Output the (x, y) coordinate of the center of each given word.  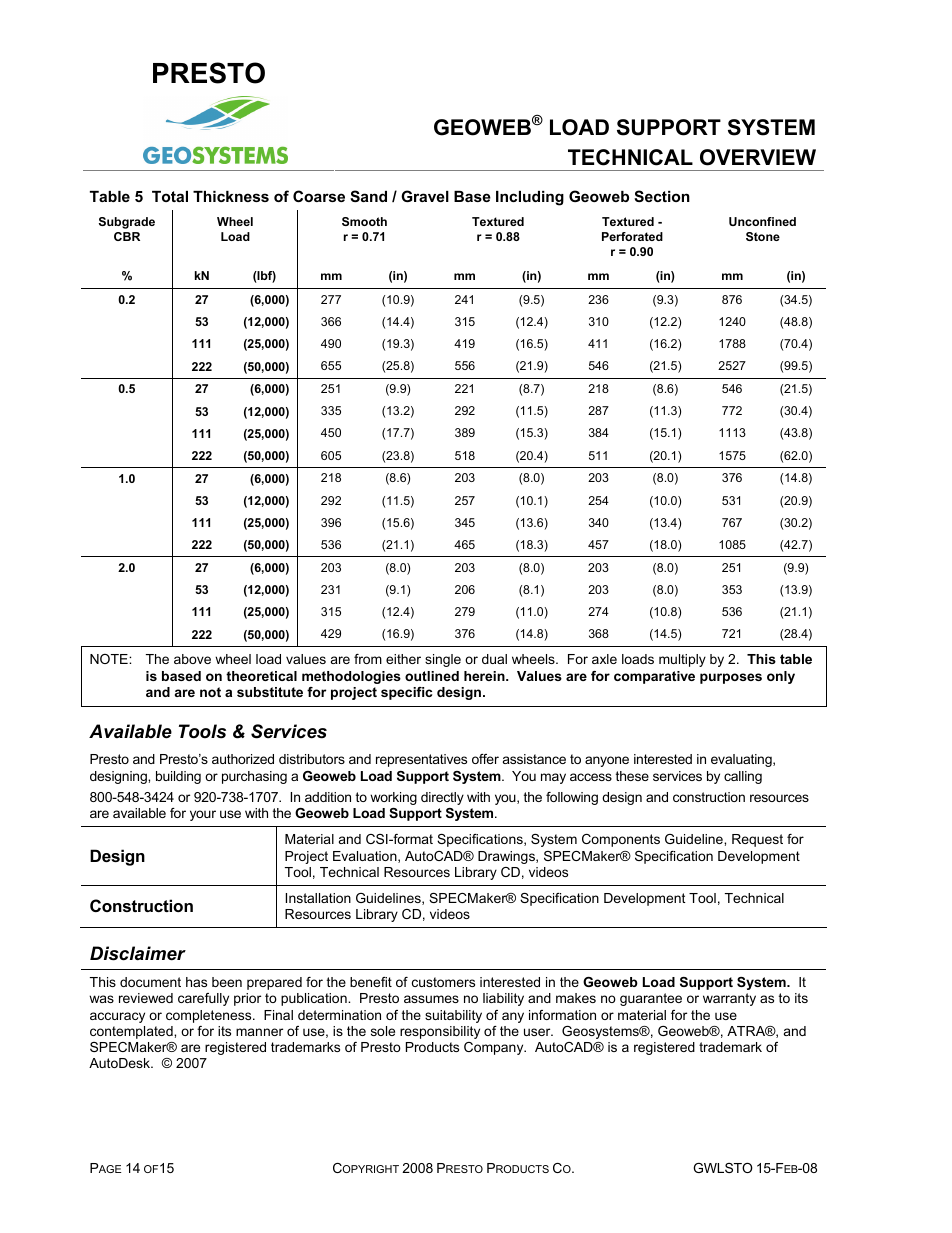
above (192, 659)
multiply (682, 660)
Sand (368, 196)
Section (662, 196)
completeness (210, 1016)
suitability (453, 1016)
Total (170, 196)
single (443, 660)
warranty (729, 999)
